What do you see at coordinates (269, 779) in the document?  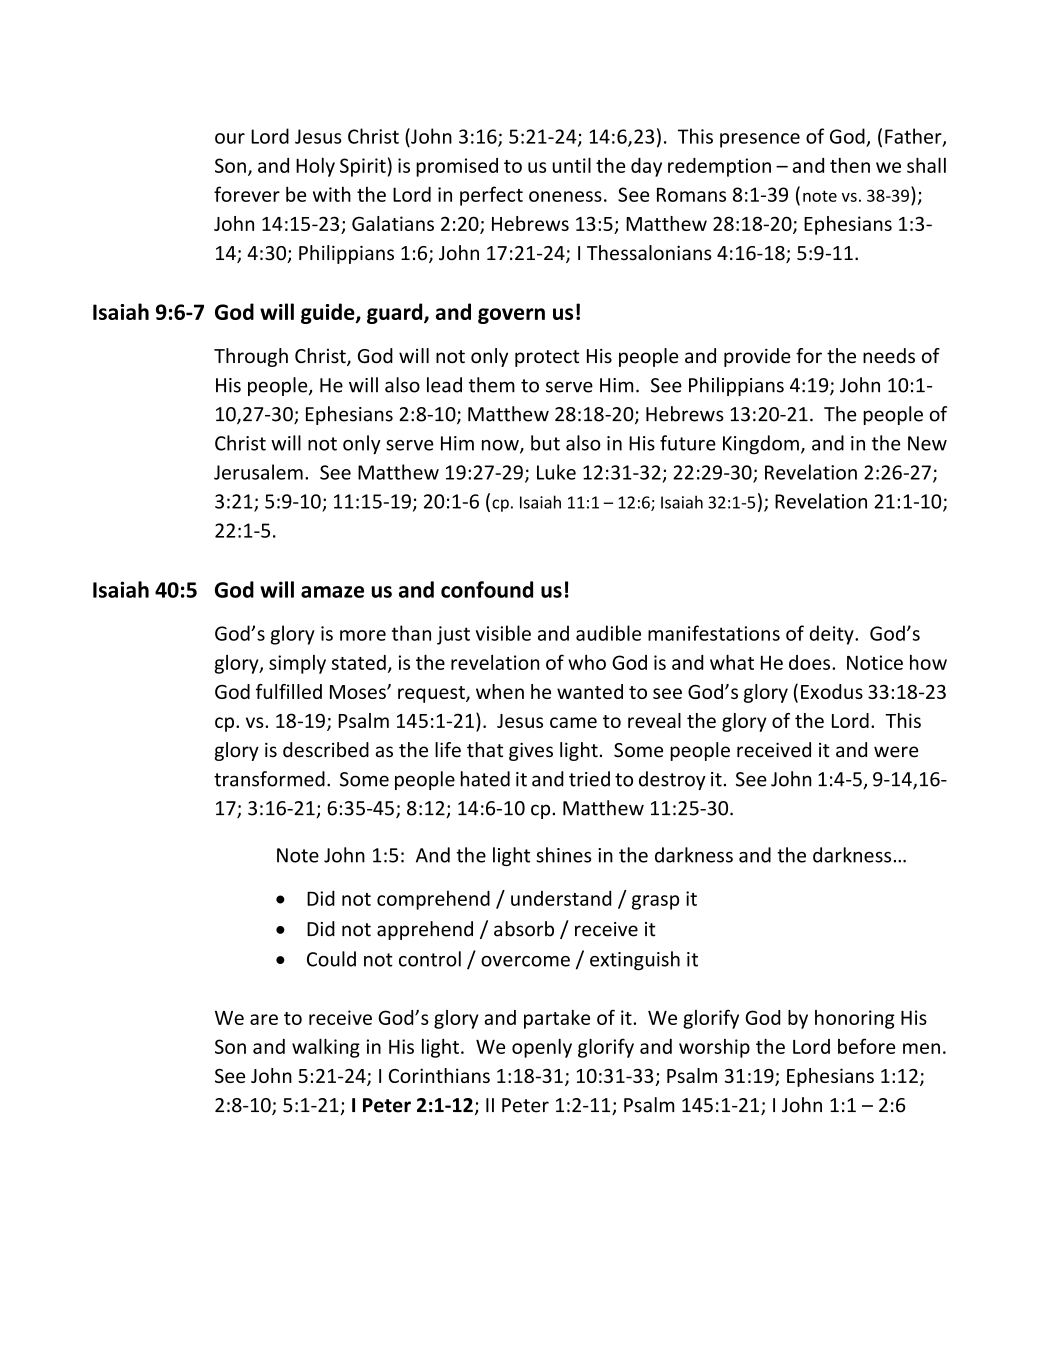 I see `transformed` at bounding box center [269, 779].
